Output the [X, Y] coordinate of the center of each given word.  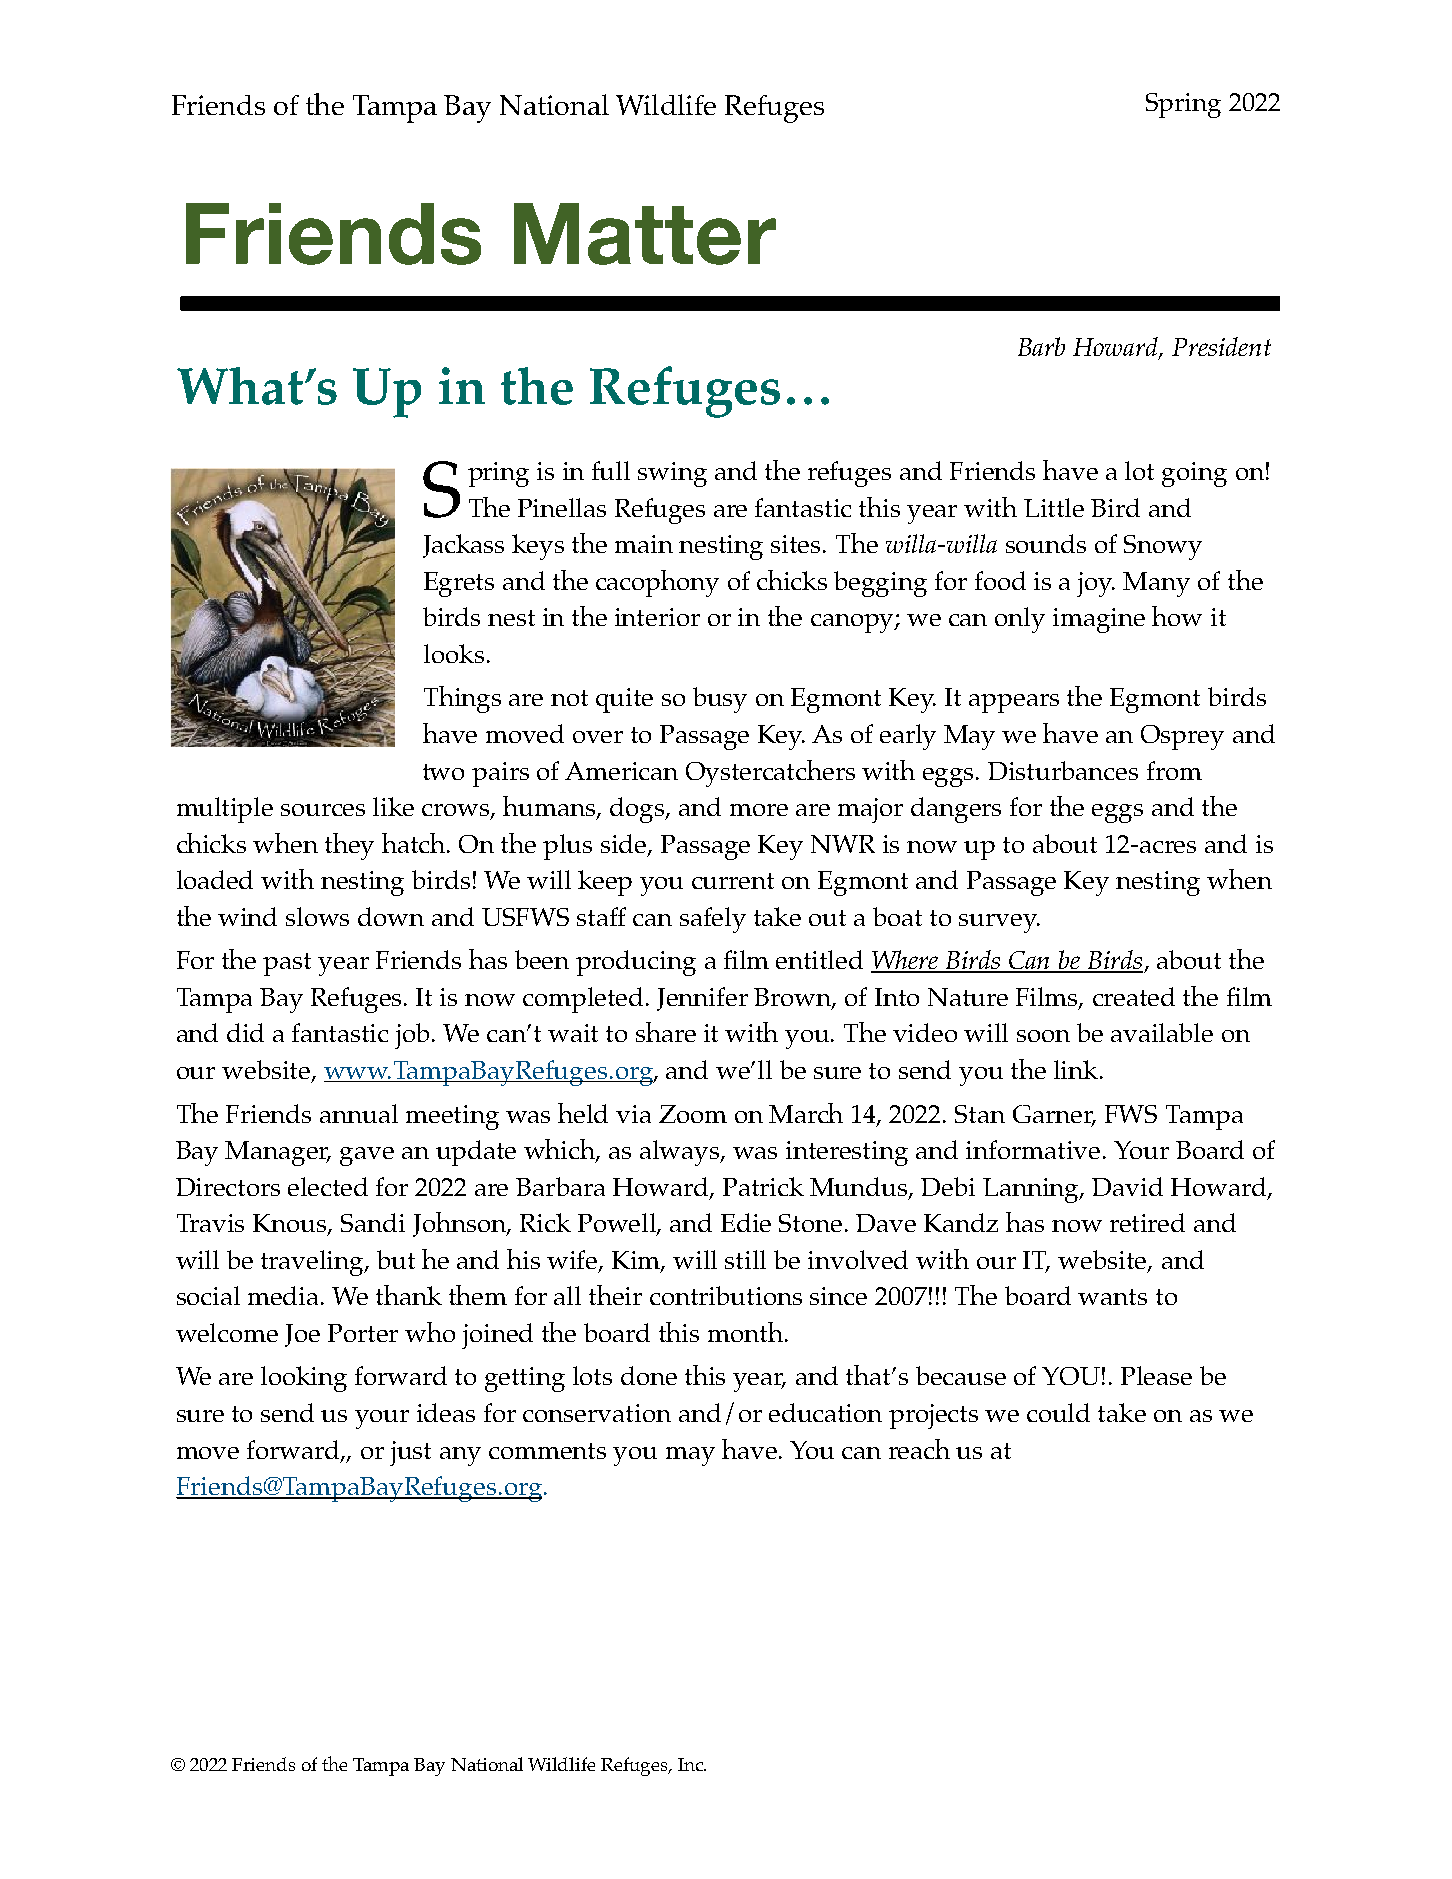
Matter [645, 234]
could [1058, 1412]
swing [672, 474]
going [1194, 474]
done [649, 1375]
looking [304, 1379]
